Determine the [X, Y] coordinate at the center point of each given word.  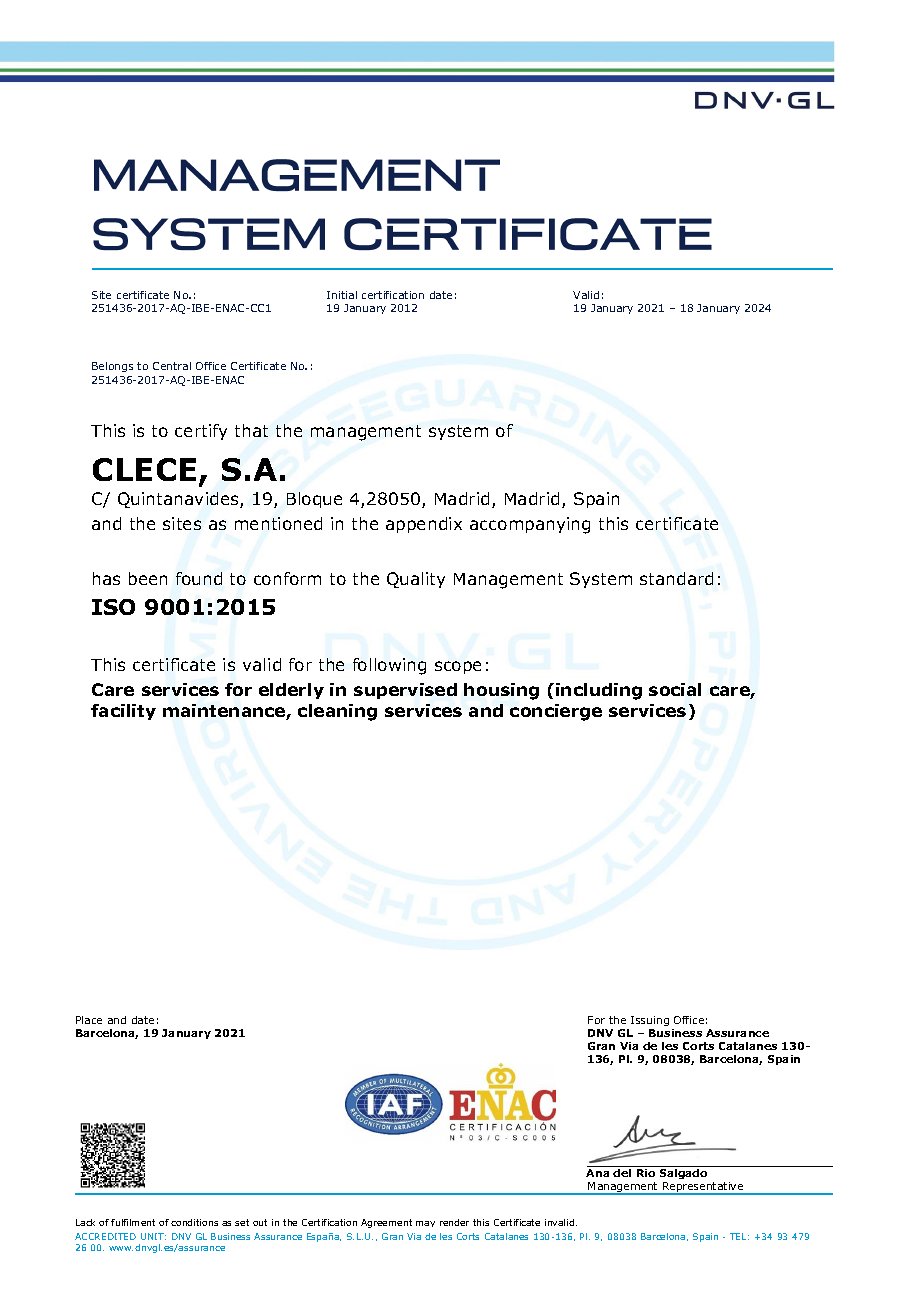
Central [172, 366]
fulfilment [133, 1222]
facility [123, 712]
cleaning [337, 712]
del [622, 1173]
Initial [342, 295]
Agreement [386, 1223]
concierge [556, 712]
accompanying [530, 525]
